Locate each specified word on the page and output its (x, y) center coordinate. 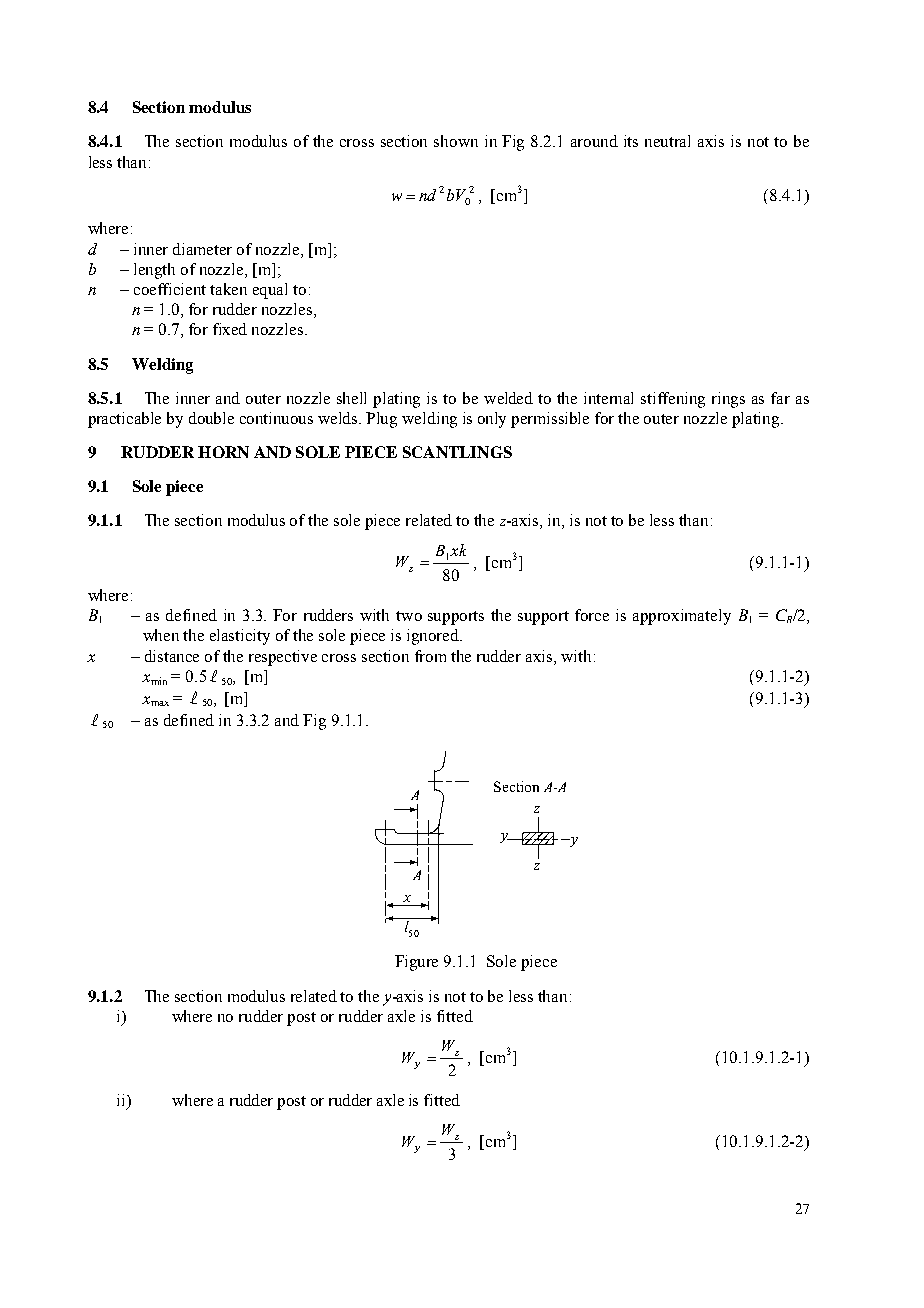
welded (508, 398)
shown (456, 141)
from (430, 656)
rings (728, 400)
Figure (416, 963)
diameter (202, 249)
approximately (682, 617)
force (592, 615)
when (161, 635)
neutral (667, 141)
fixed (230, 329)
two (409, 616)
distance (172, 656)
